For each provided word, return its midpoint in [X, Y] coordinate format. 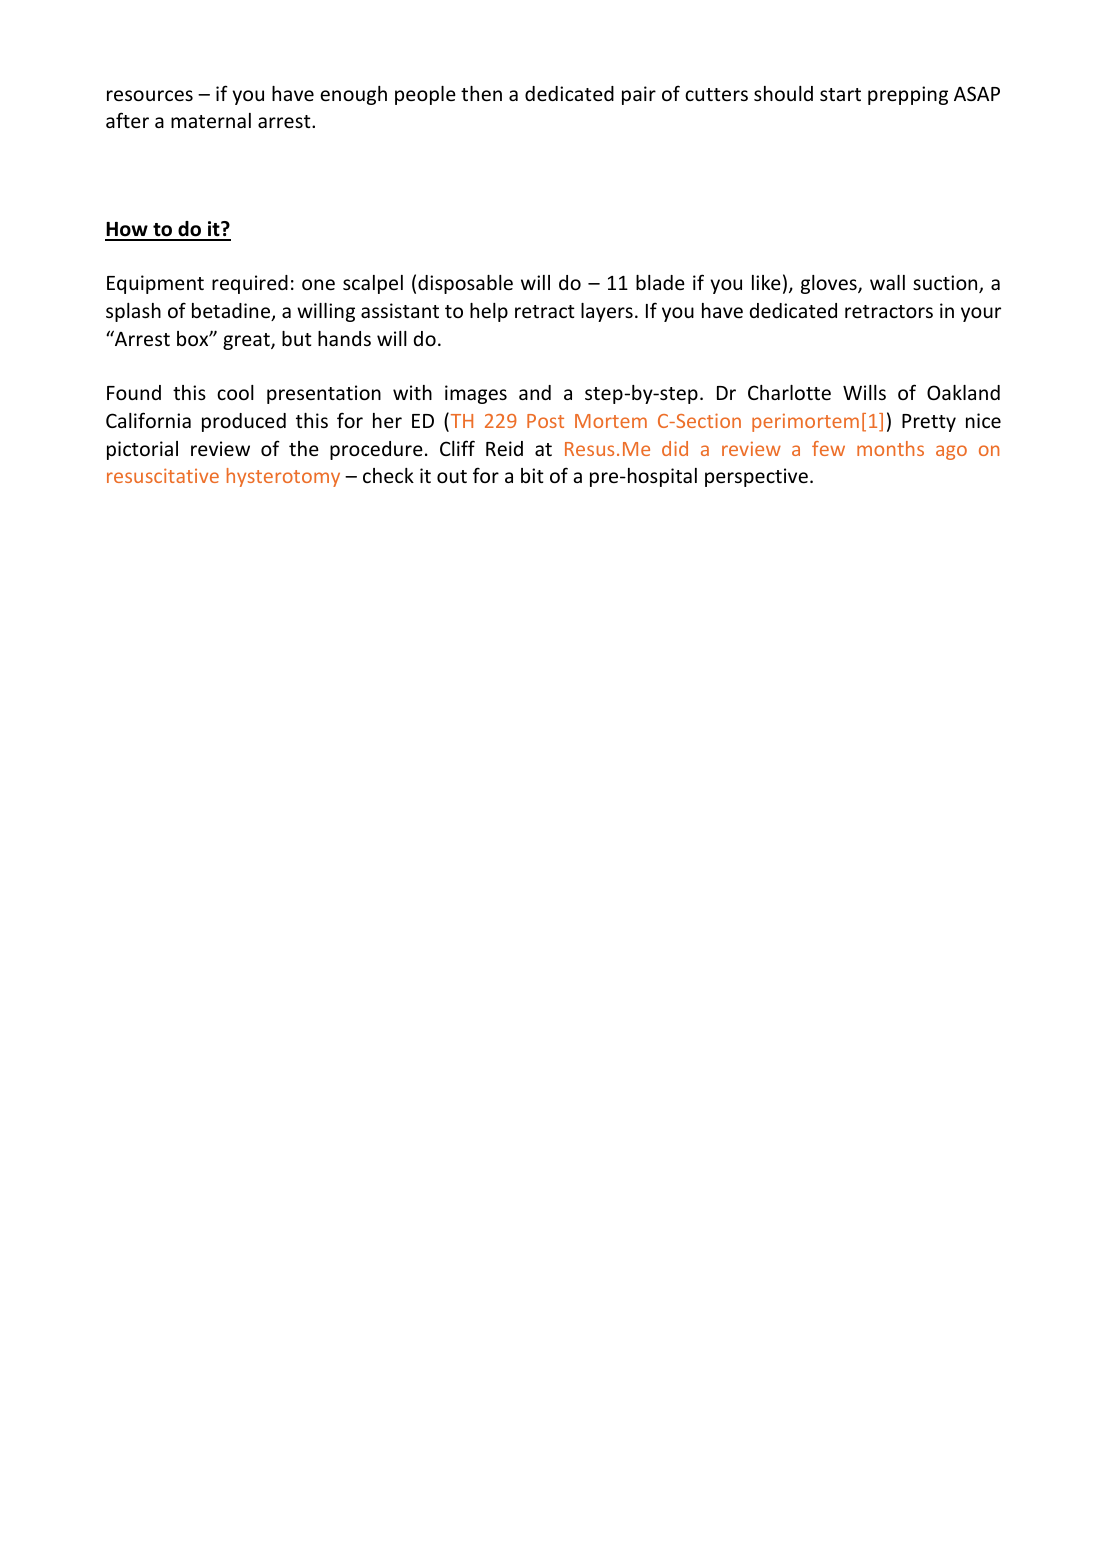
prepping [908, 95]
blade [660, 282]
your [981, 314]
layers [607, 312]
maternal [211, 120]
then [481, 93]
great [247, 341]
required [250, 284]
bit [532, 475]
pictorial [142, 450]
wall [887, 282]
